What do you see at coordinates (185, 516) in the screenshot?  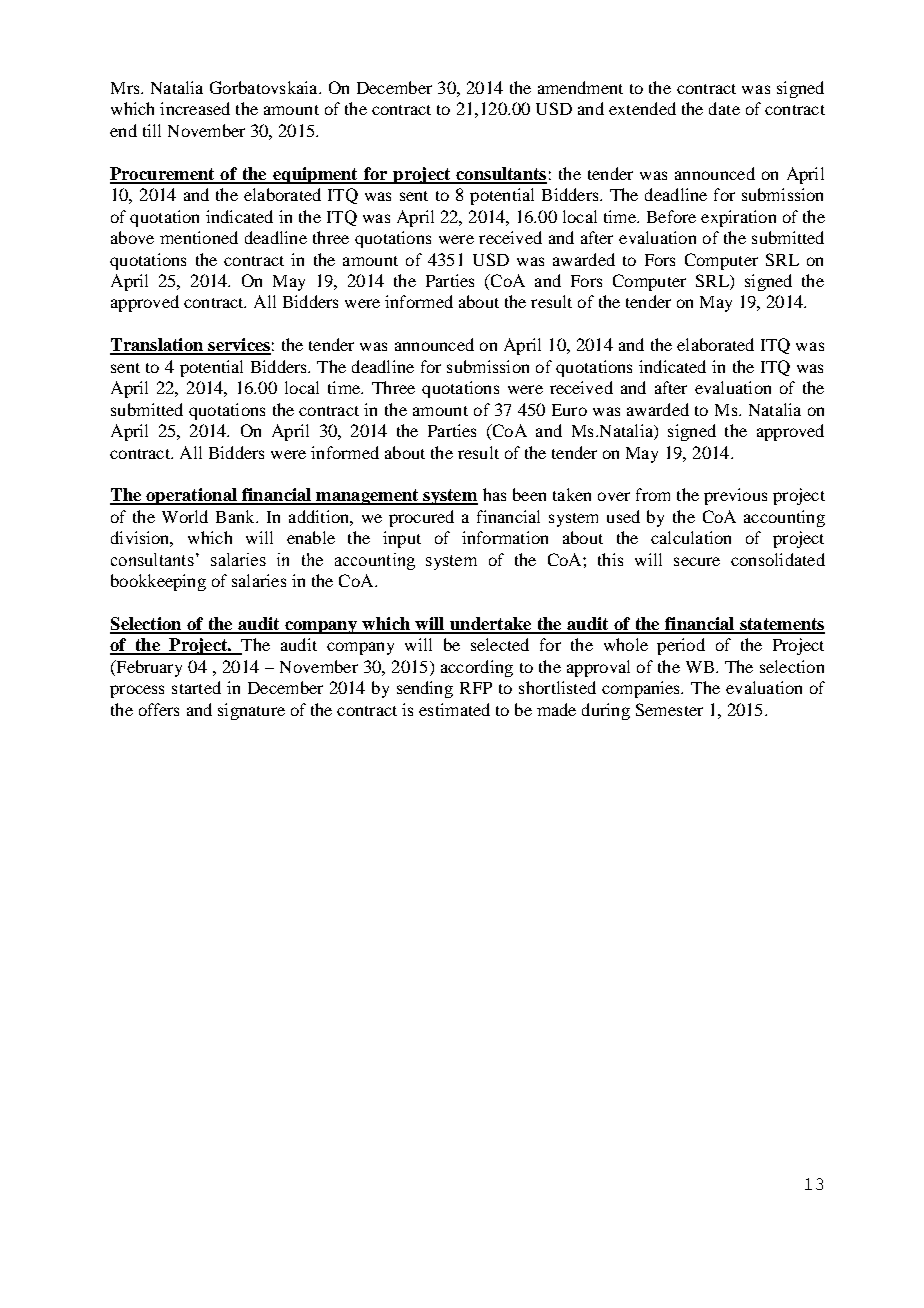 I see `World` at bounding box center [185, 516].
